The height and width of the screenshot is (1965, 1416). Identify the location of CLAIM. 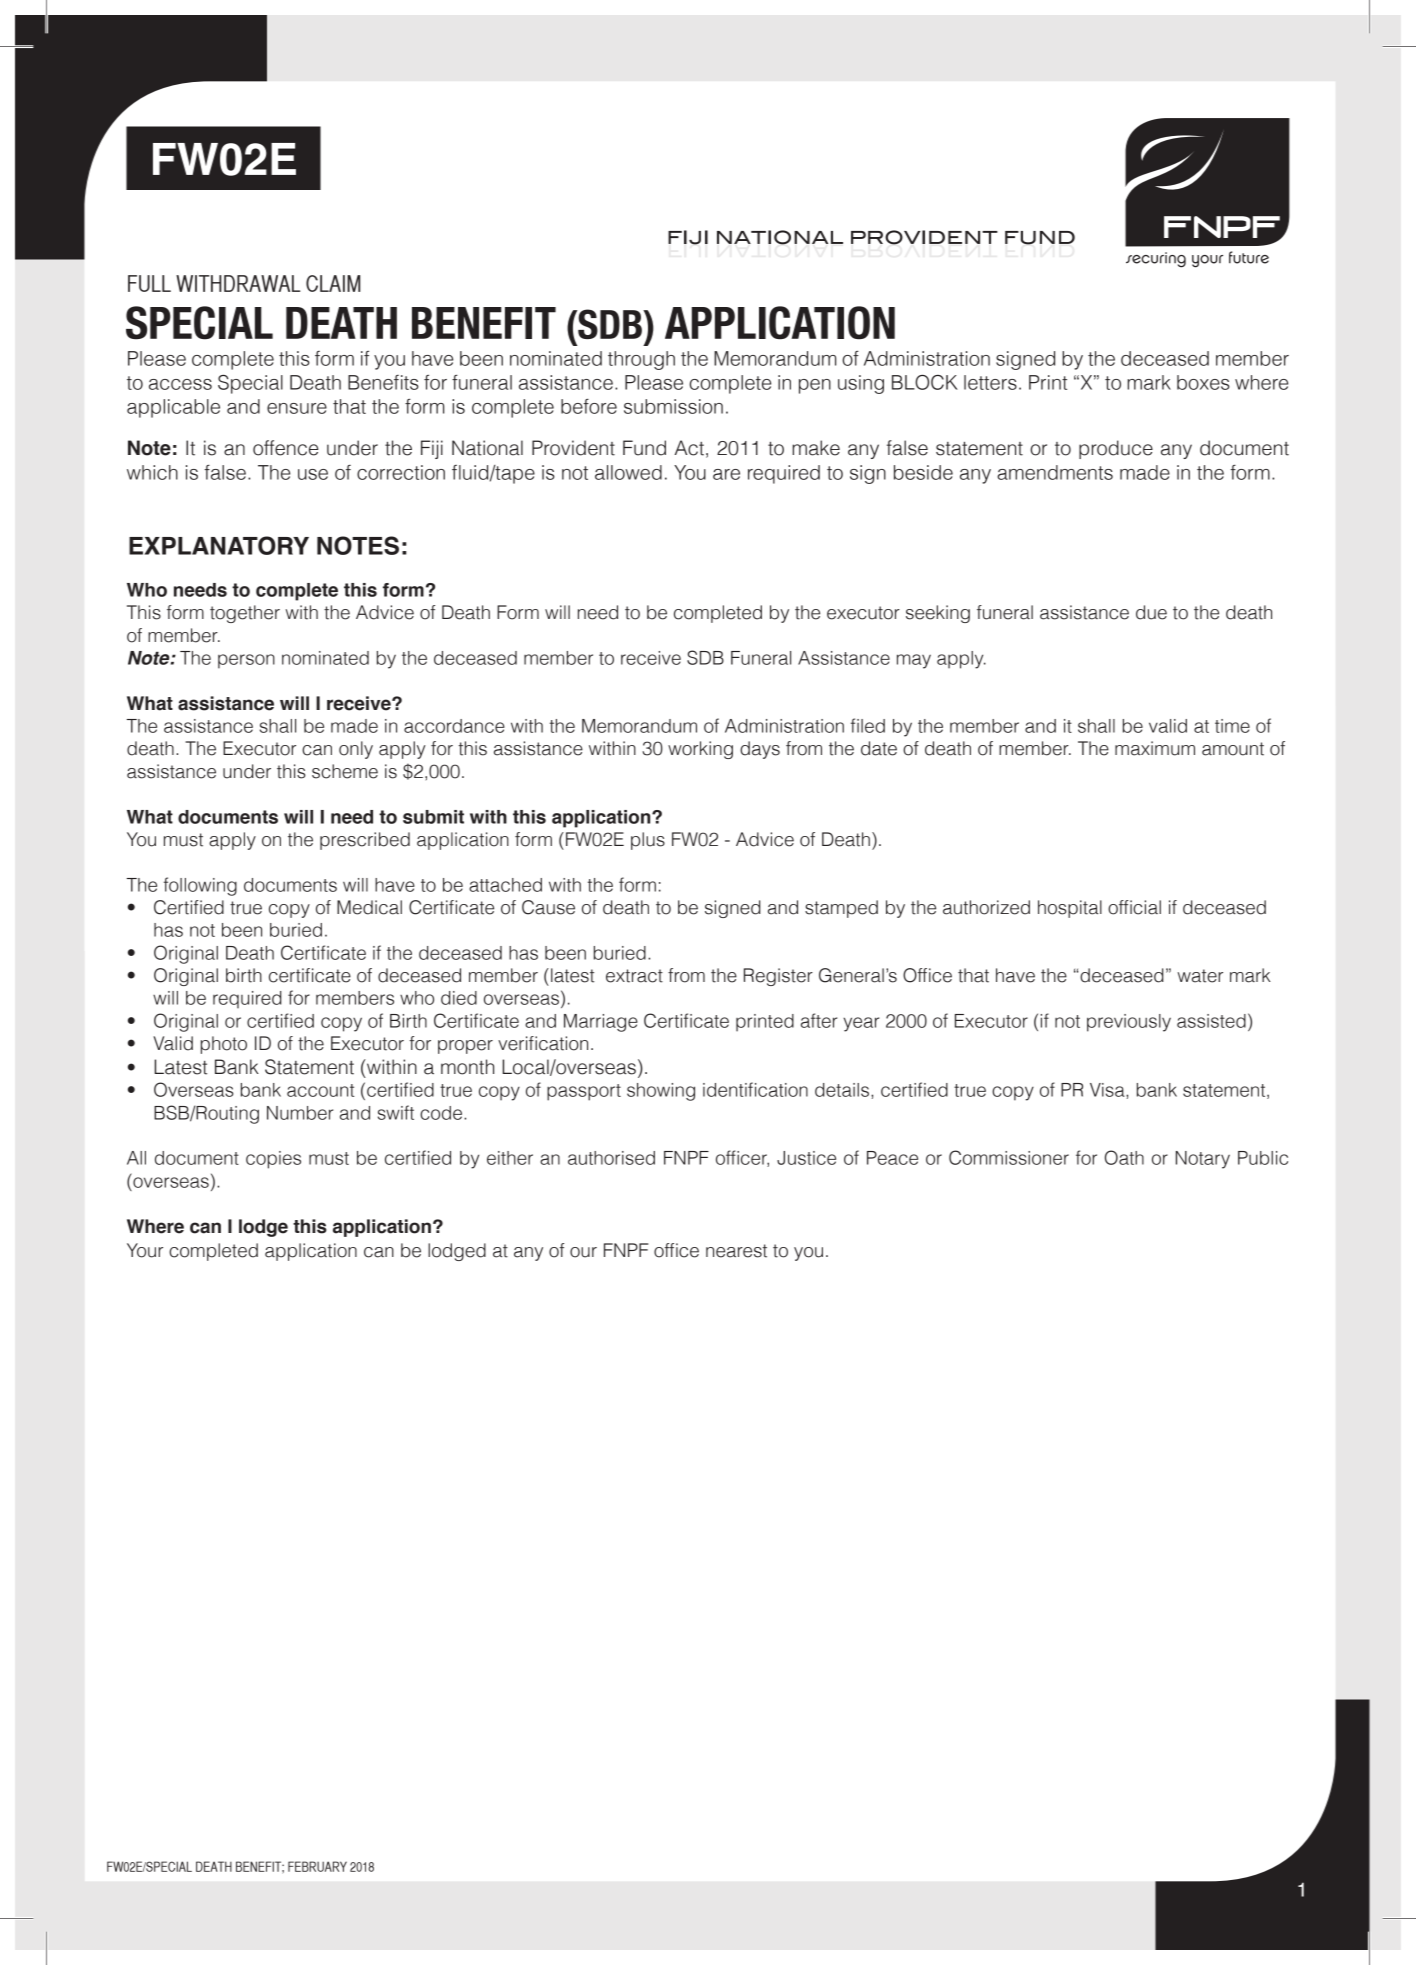
(333, 283).
